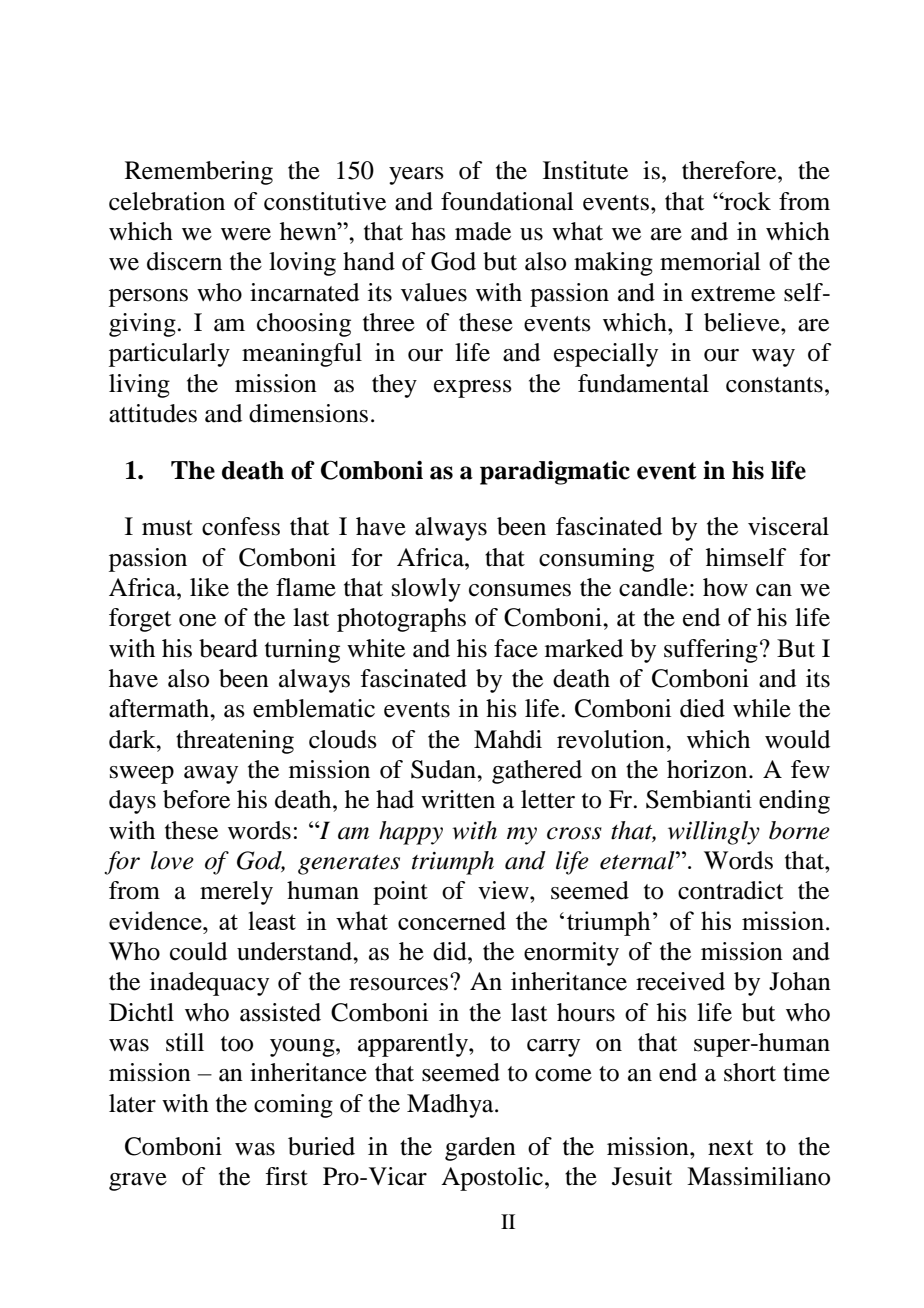 Image resolution: width=924 pixels, height=1308 pixels. I want to click on confess, so click(241, 526).
